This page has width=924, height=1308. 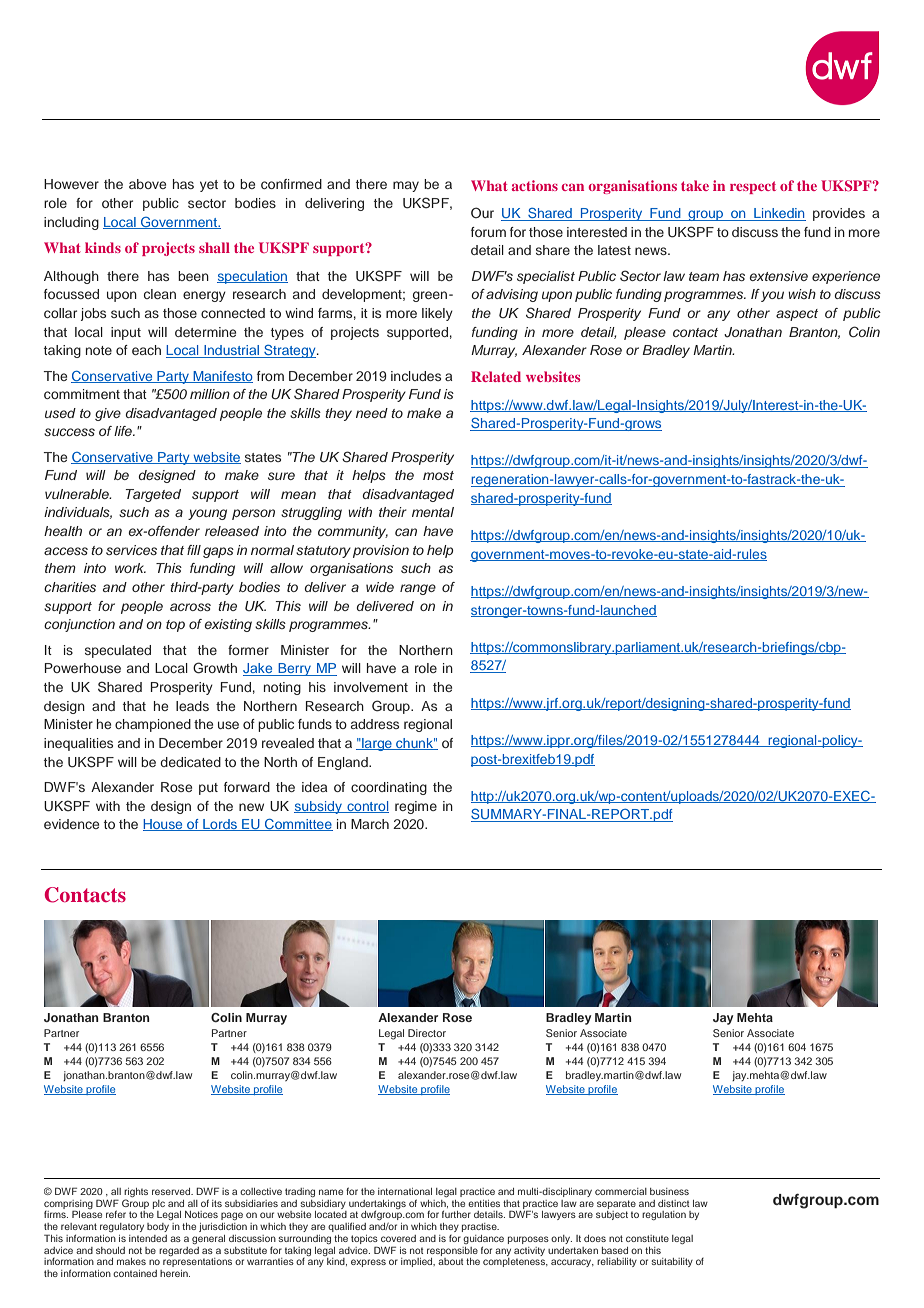 What do you see at coordinates (452, 1251) in the page?
I see `responsible` at bounding box center [452, 1251].
